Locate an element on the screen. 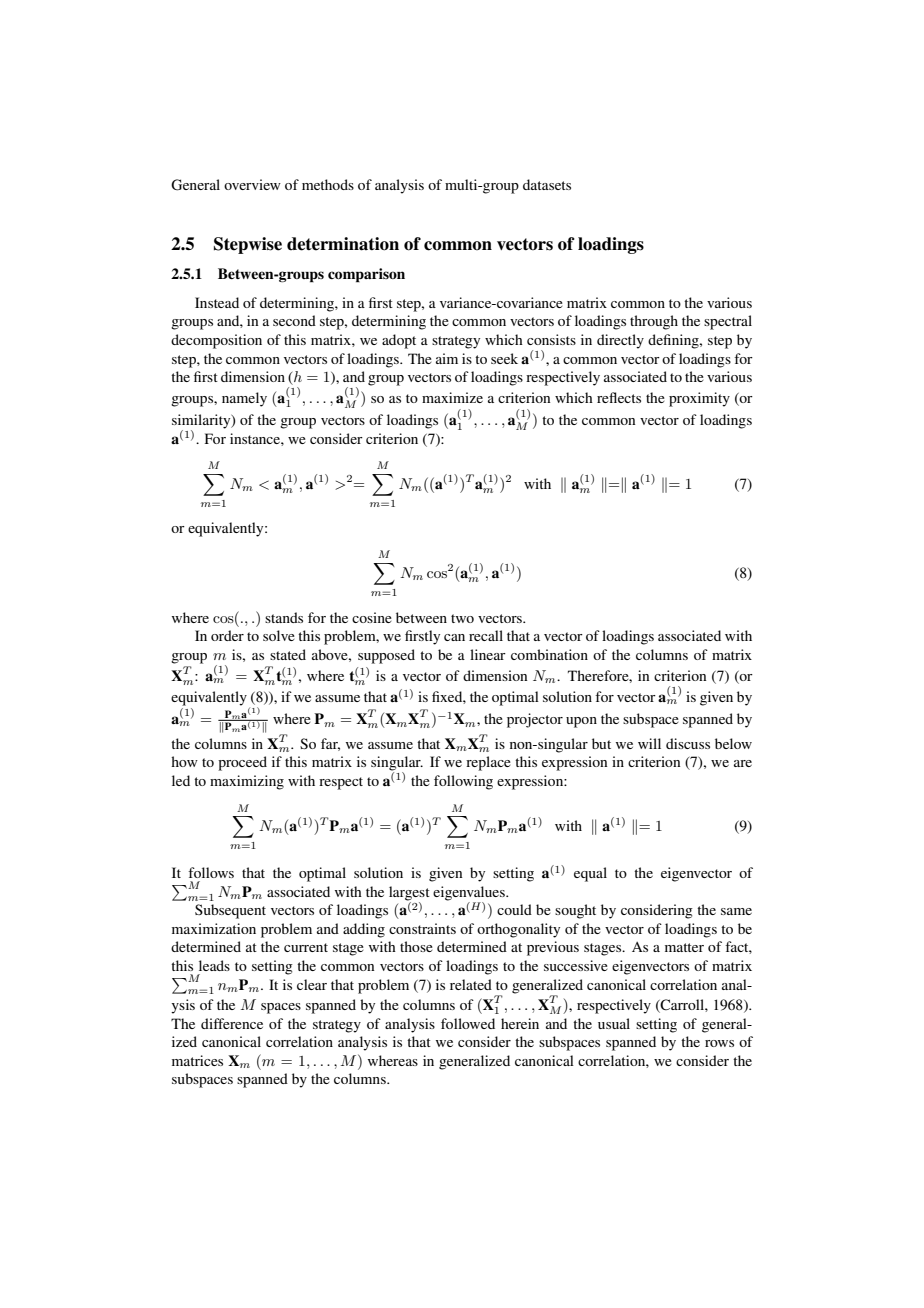  overview is located at coordinates (252, 184).
